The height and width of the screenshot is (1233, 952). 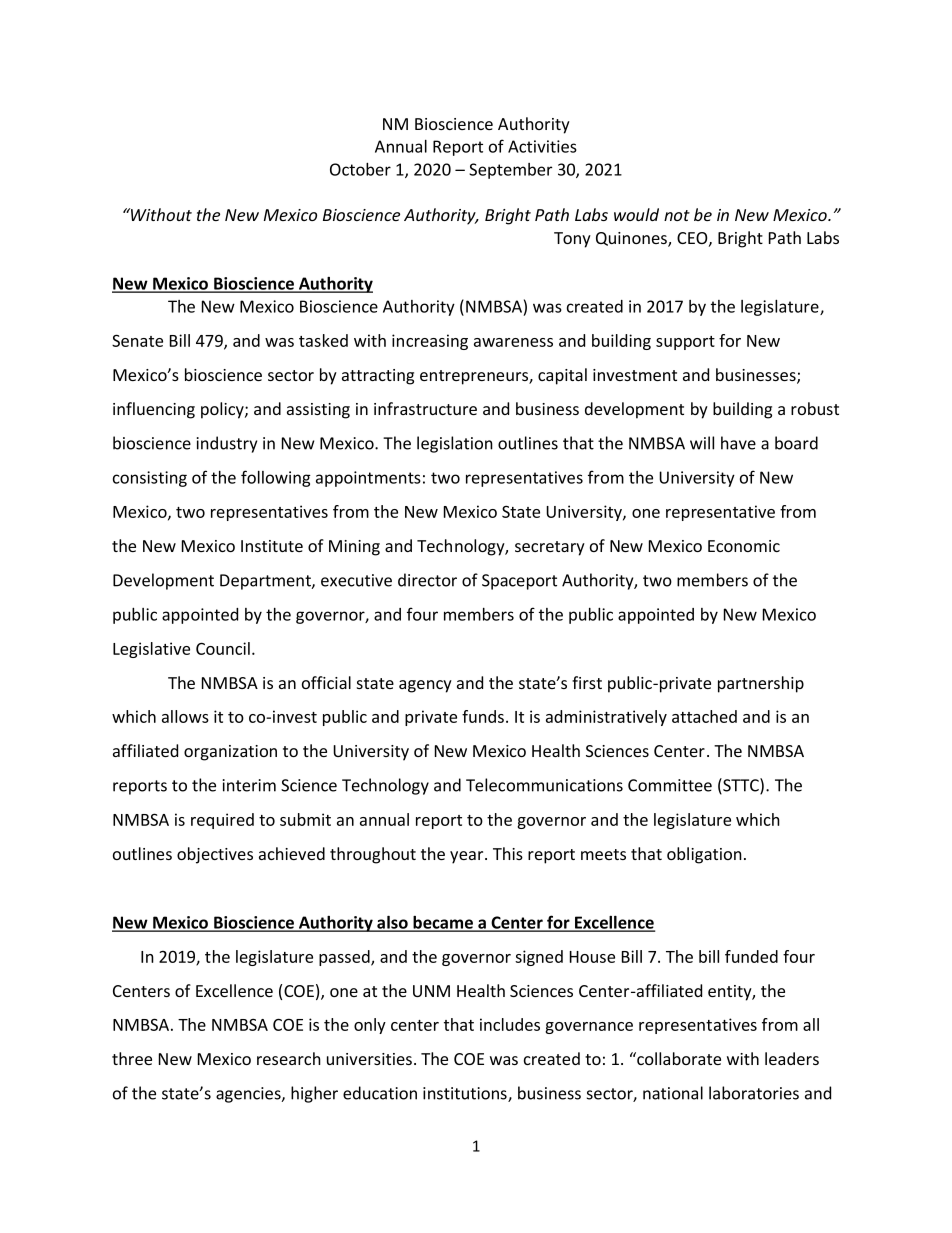 I want to click on legislation, so click(x=455, y=444).
